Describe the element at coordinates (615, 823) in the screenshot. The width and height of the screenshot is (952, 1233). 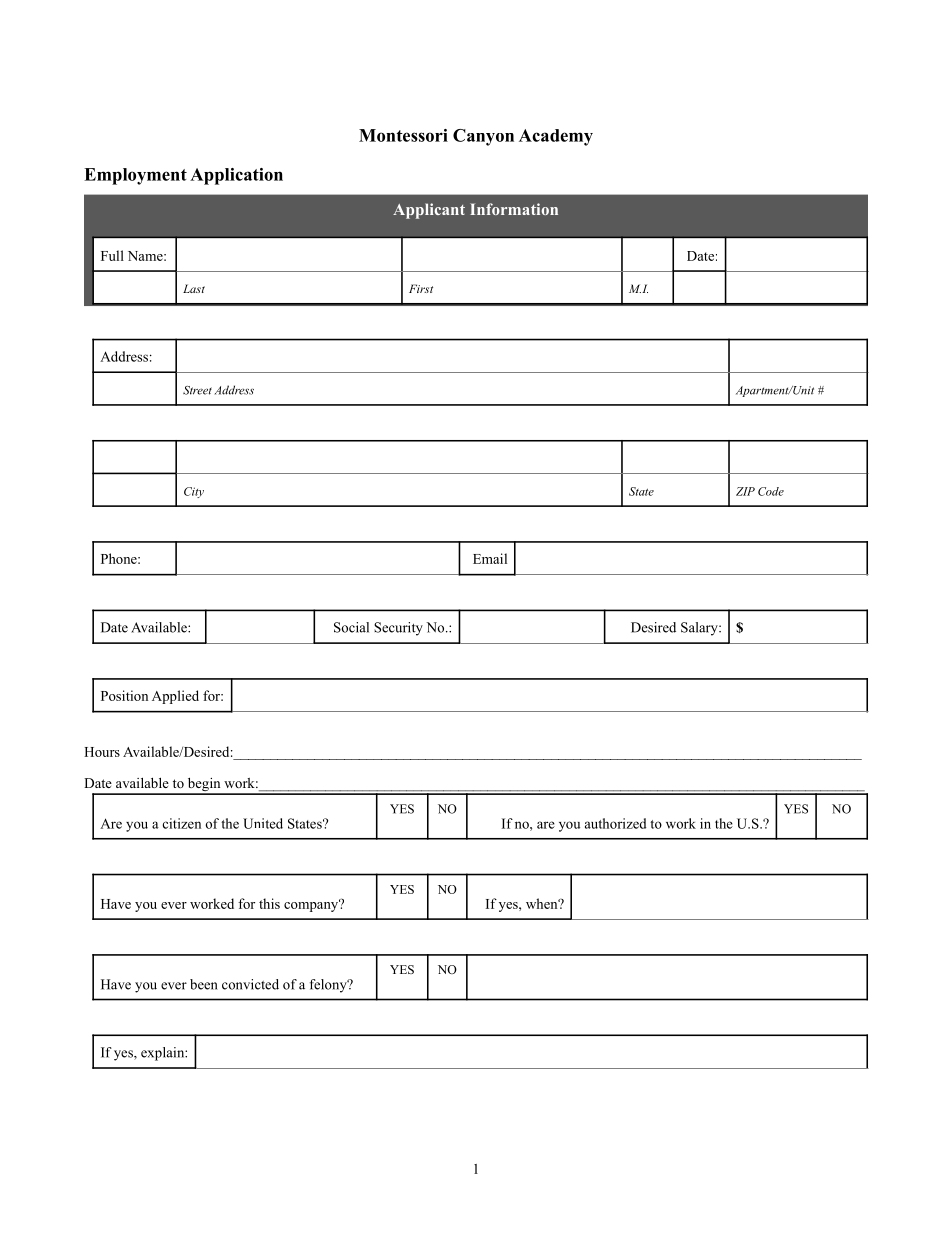
I see `authorized` at that location.
